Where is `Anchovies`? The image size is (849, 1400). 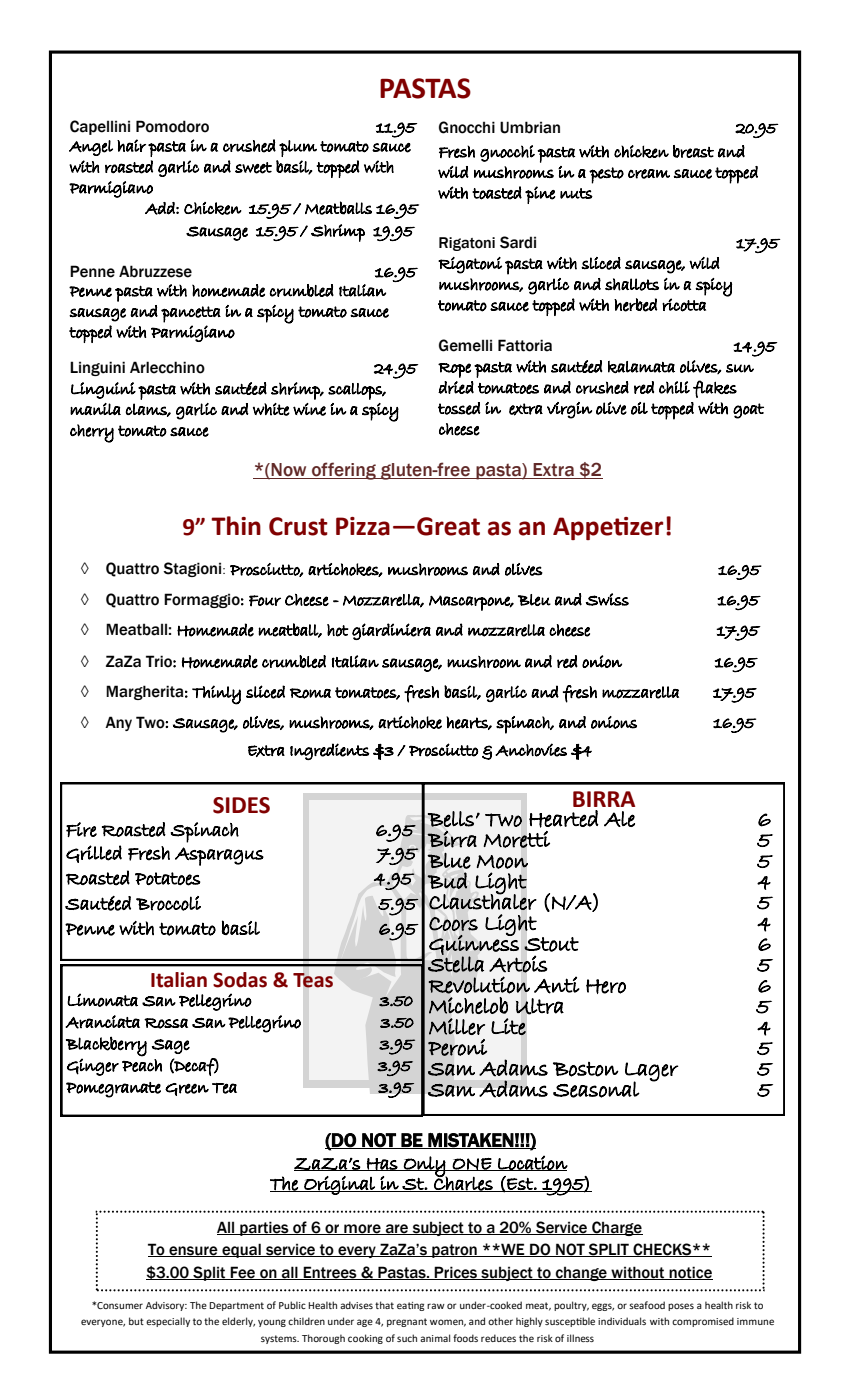 Anchovies is located at coordinates (531, 750).
